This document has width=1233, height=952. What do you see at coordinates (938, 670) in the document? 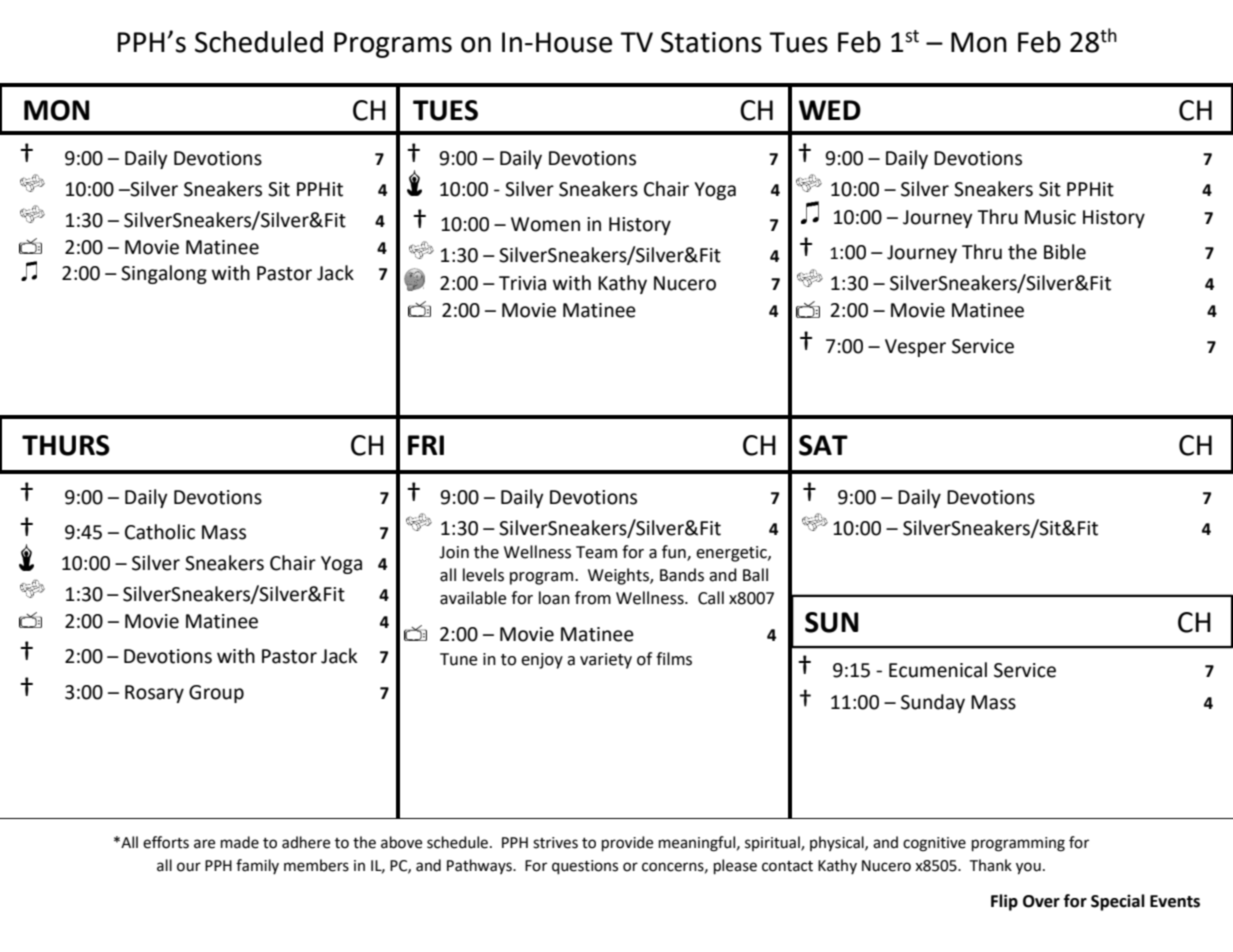
I see `Ecumenical` at bounding box center [938, 670].
